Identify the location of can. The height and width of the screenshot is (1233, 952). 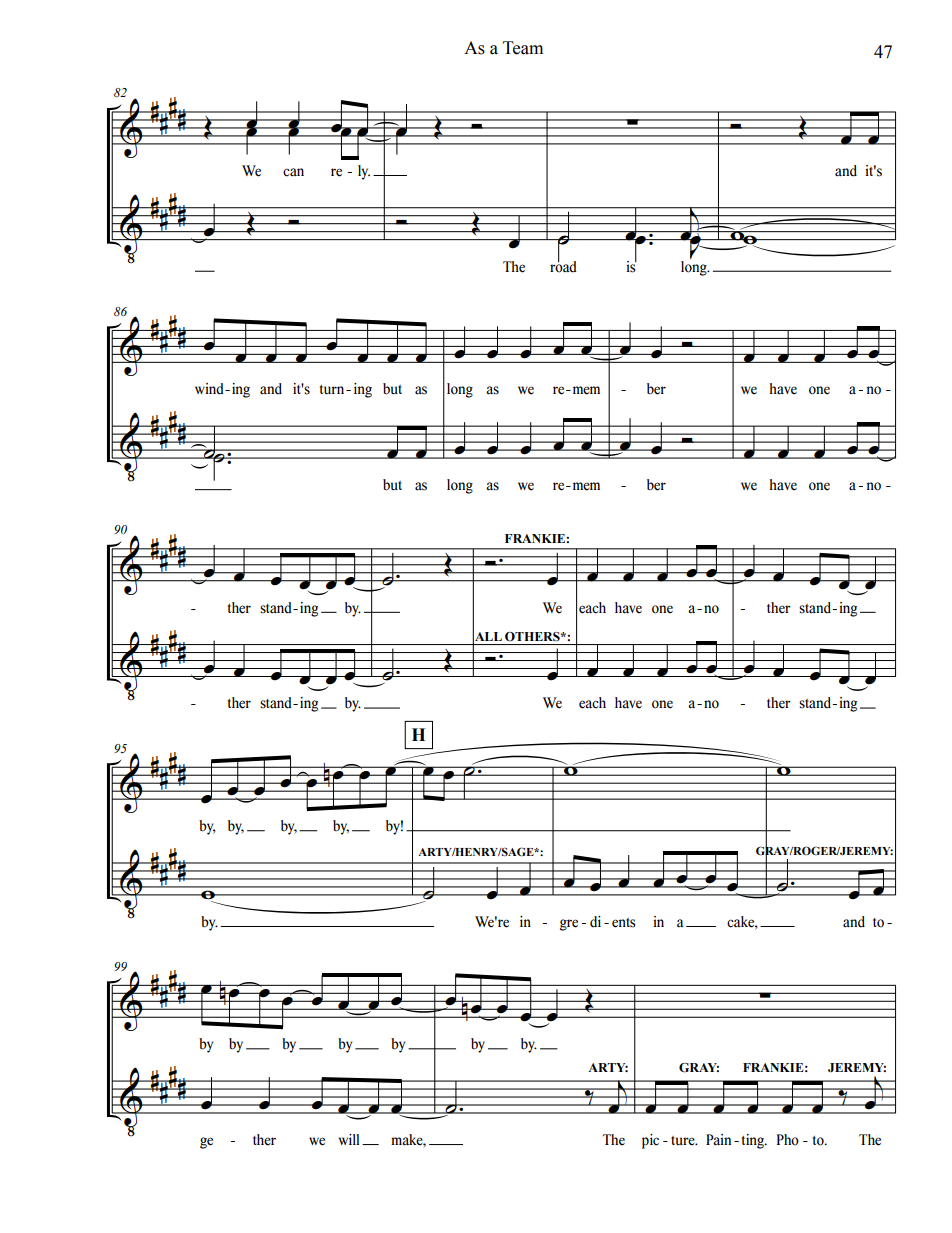
(293, 172).
